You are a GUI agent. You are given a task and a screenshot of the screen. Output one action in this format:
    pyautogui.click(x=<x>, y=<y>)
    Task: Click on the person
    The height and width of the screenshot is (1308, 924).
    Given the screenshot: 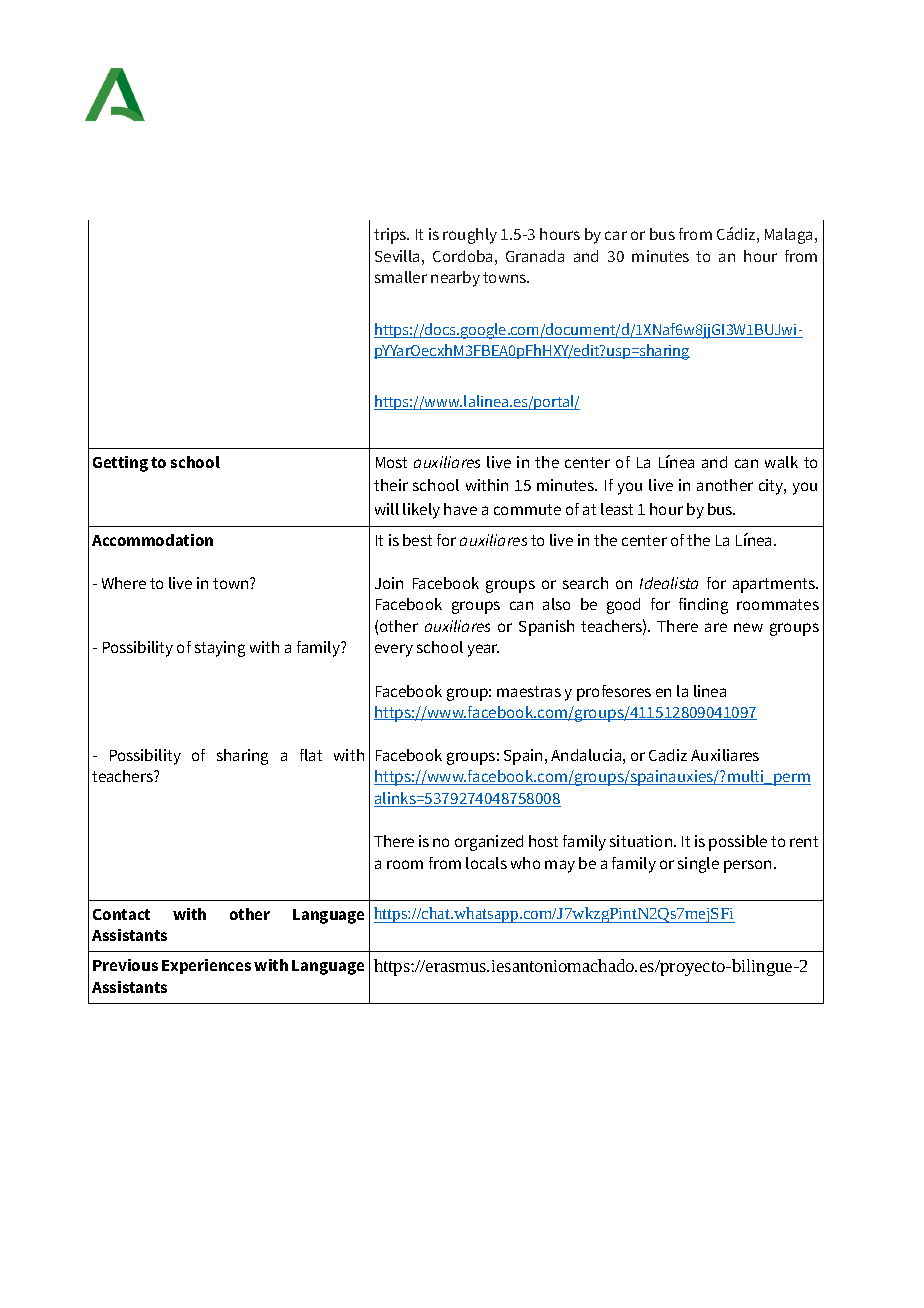 What is the action you would take?
    pyautogui.click(x=747, y=866)
